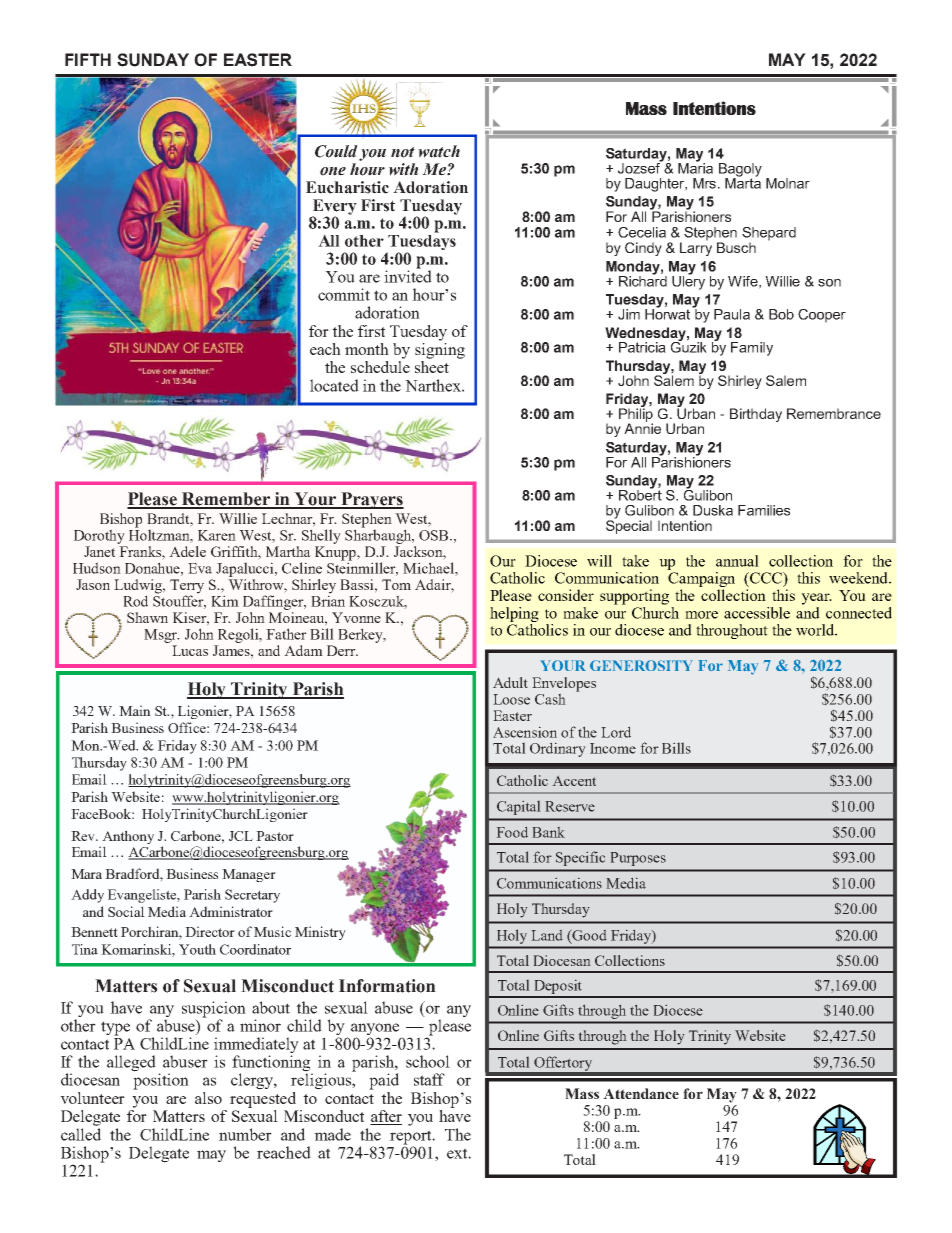 The height and width of the document is (1233, 952). I want to click on position, so click(161, 1080).
